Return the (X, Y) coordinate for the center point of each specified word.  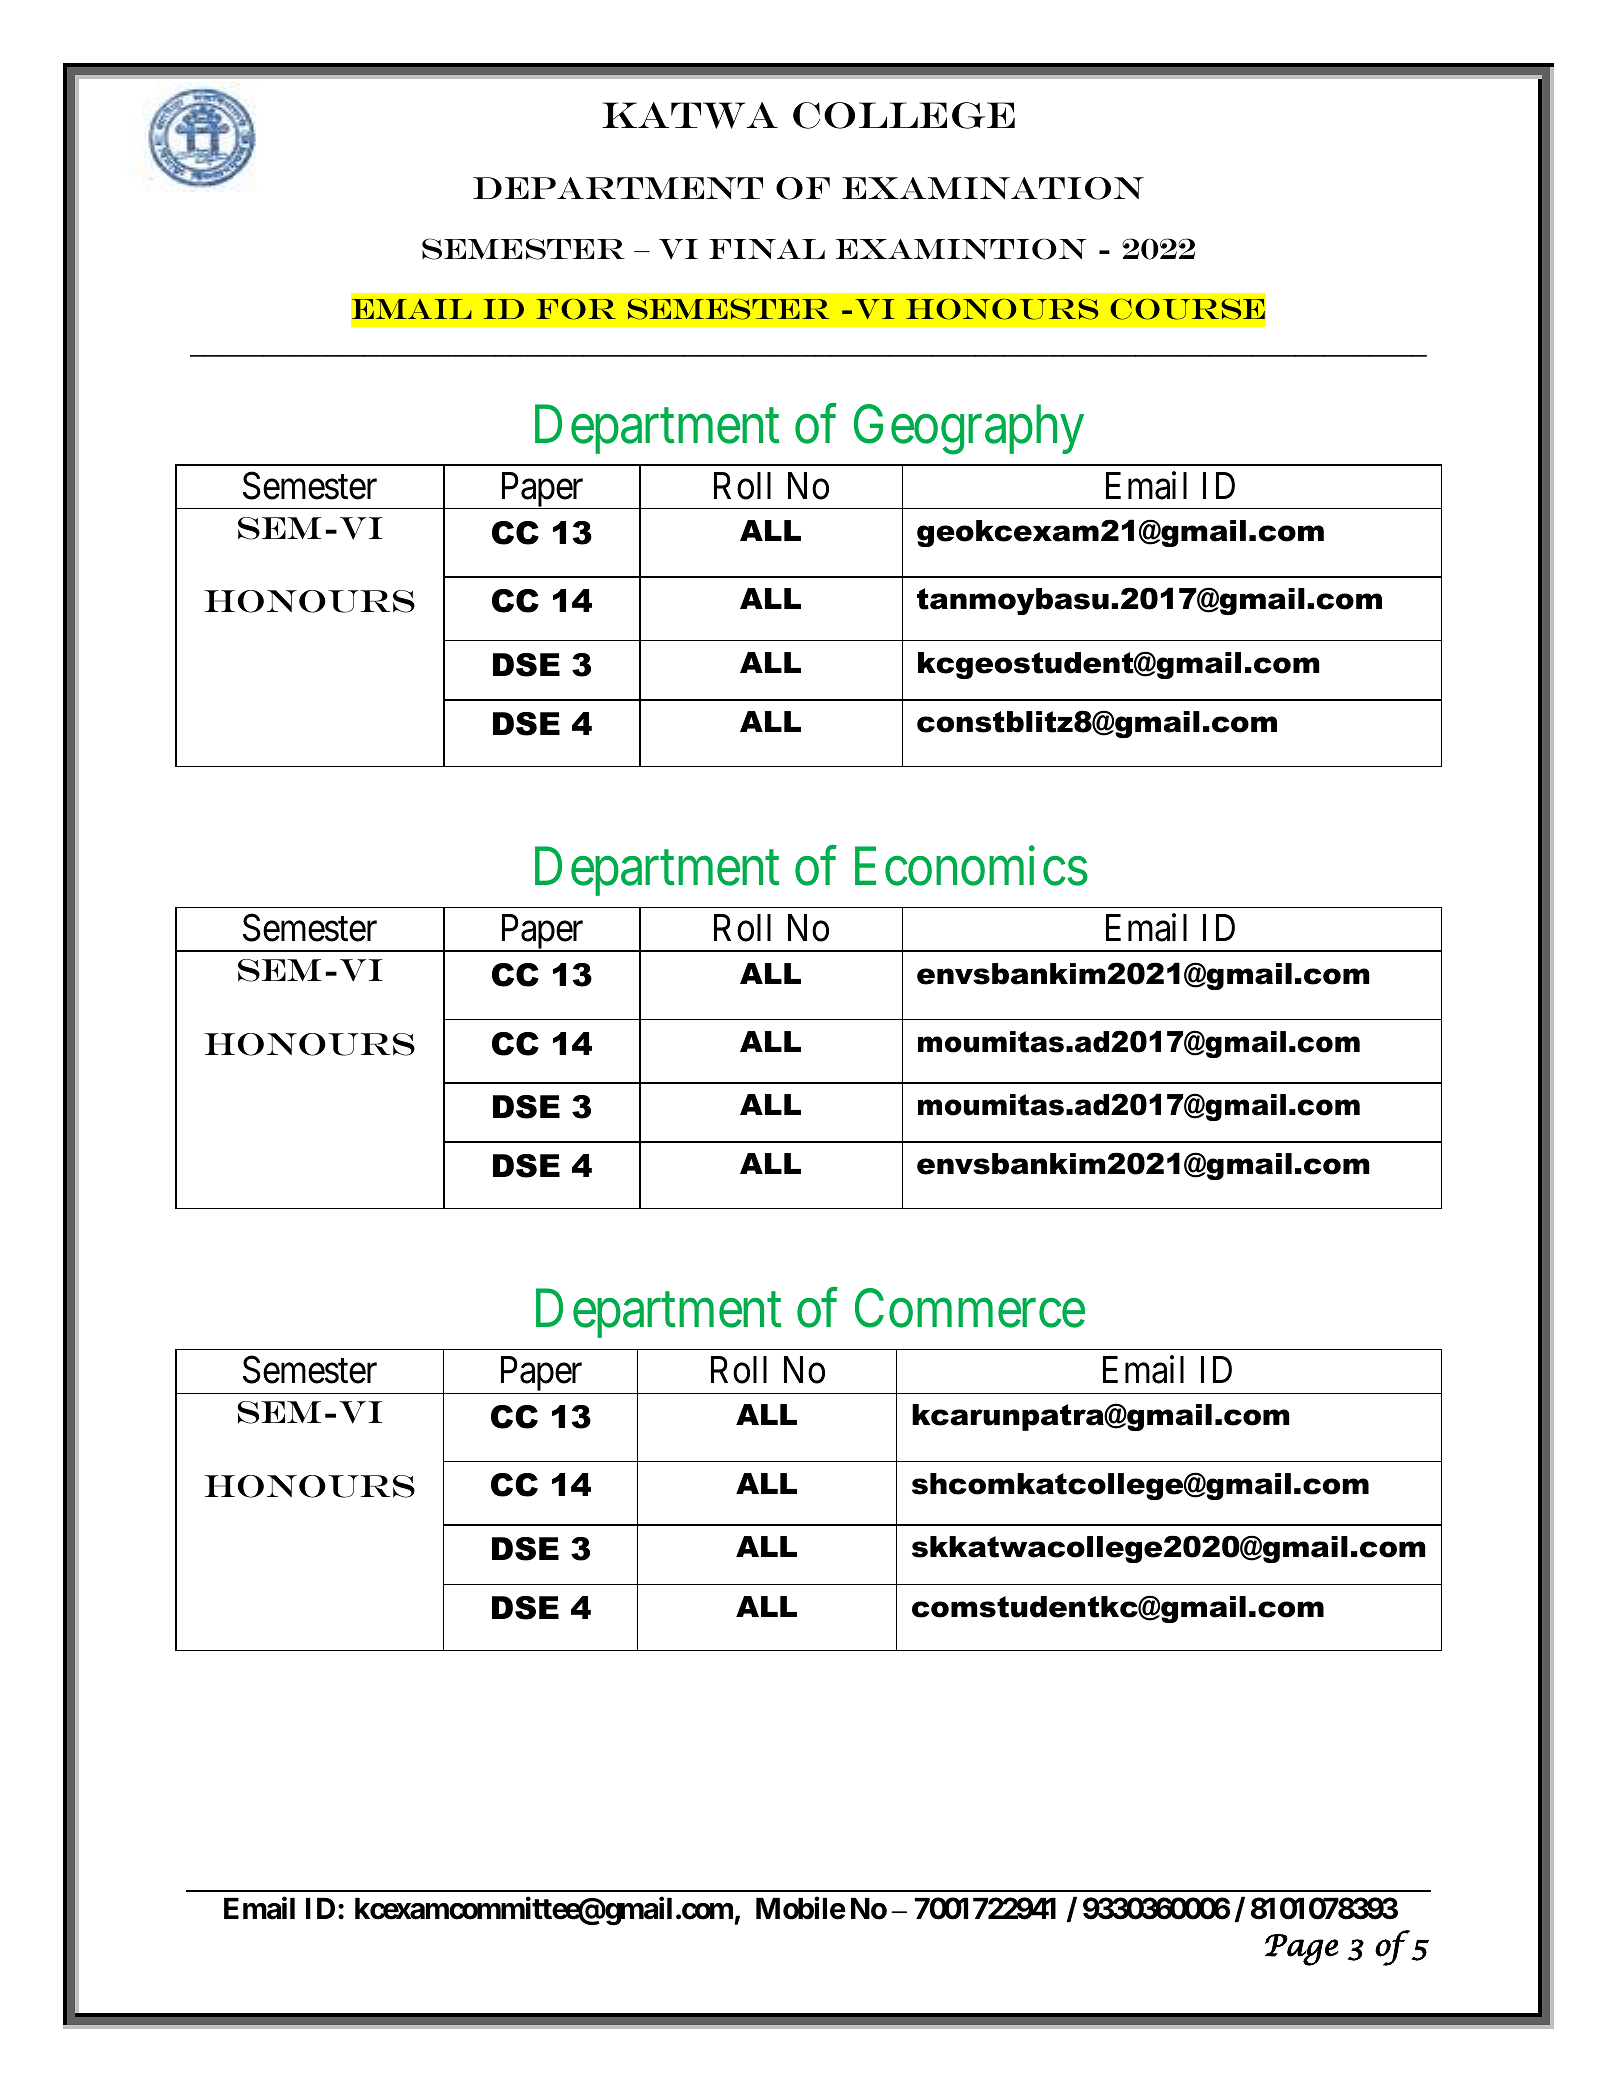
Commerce (970, 1308)
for (576, 309)
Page (1302, 1950)
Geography (969, 430)
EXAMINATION (993, 188)
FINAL (767, 249)
